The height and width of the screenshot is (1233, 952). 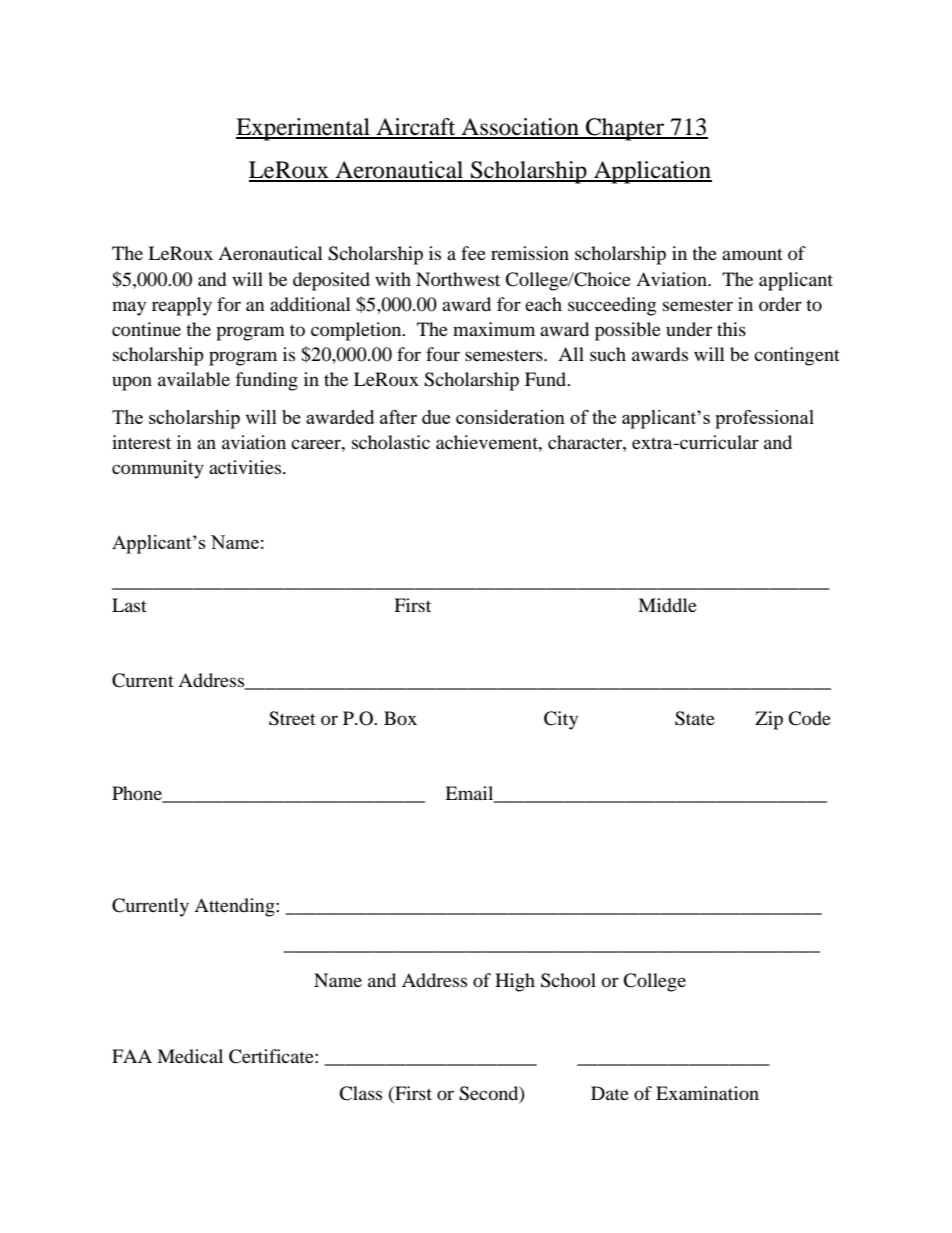 I want to click on Zip, so click(x=769, y=720).
